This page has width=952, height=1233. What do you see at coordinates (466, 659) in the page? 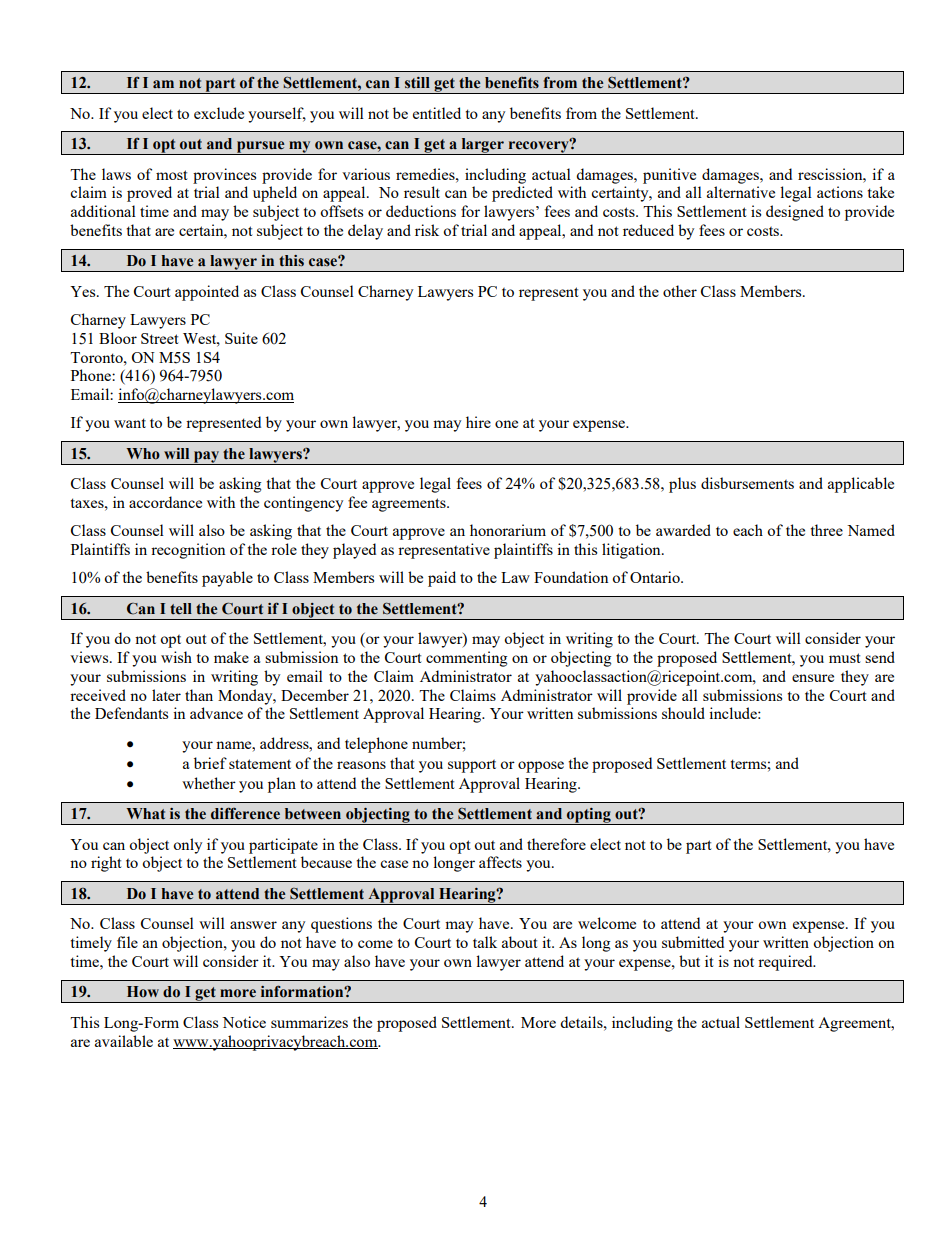
I see `commenting` at bounding box center [466, 659].
